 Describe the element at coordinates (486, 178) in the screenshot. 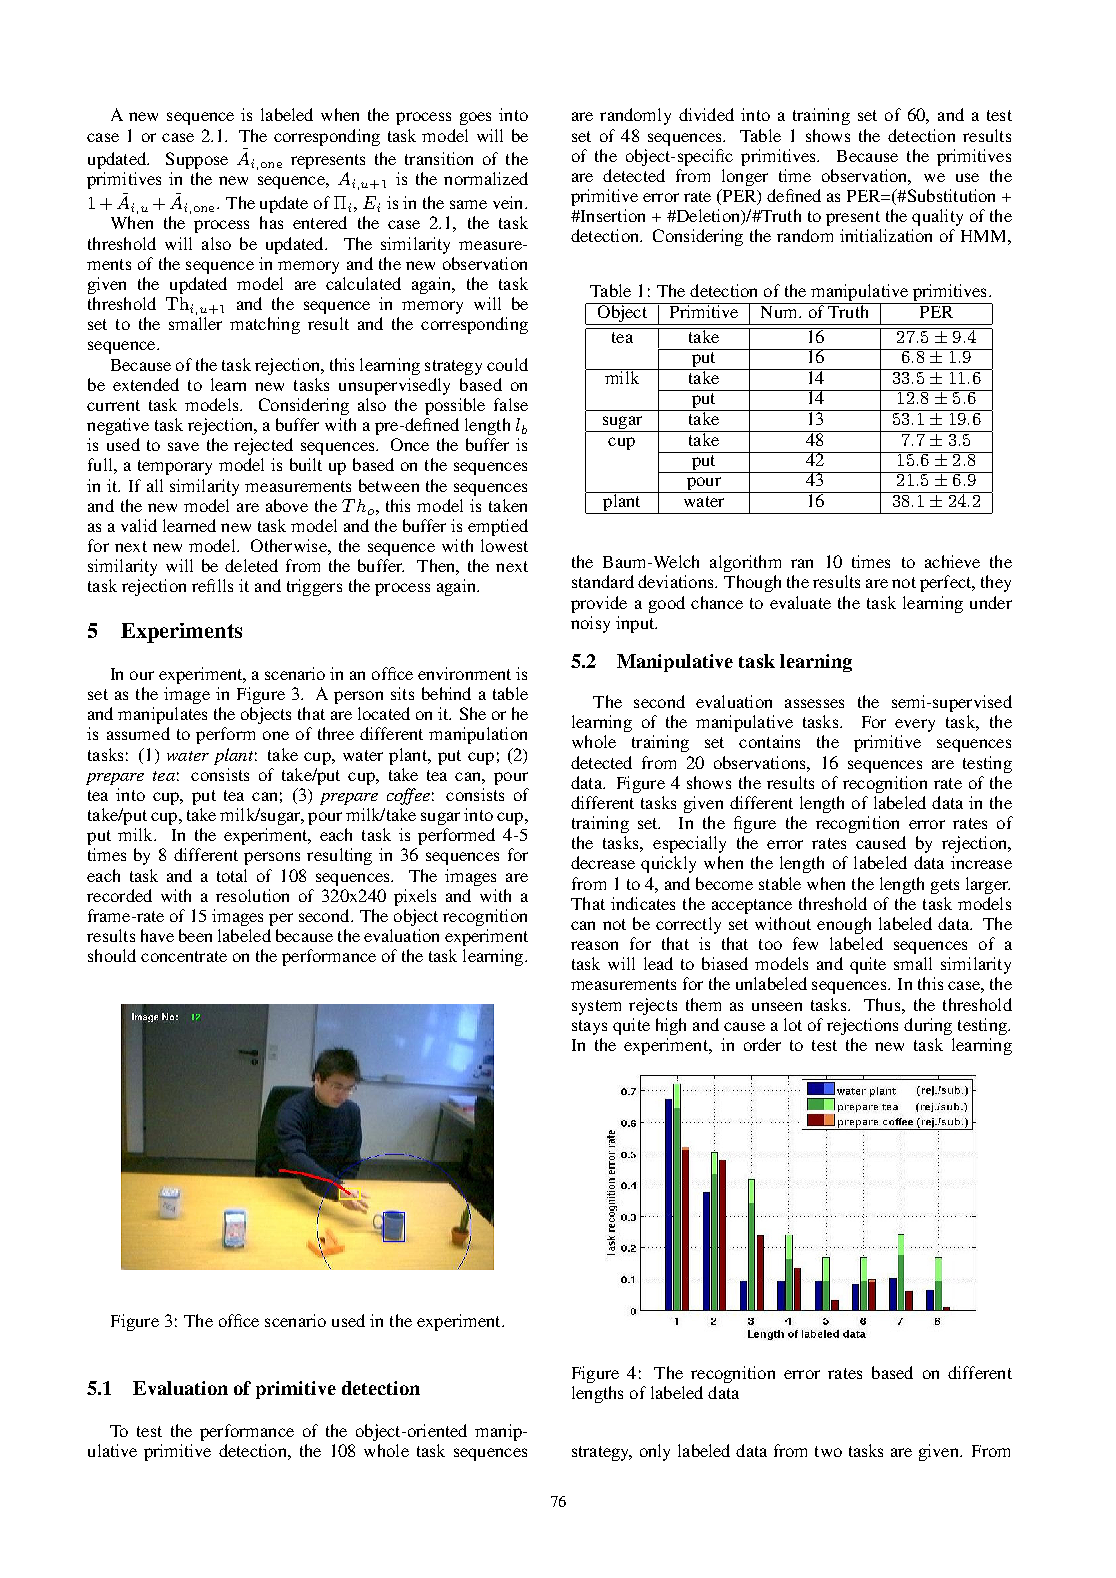

I see `normalized` at that location.
